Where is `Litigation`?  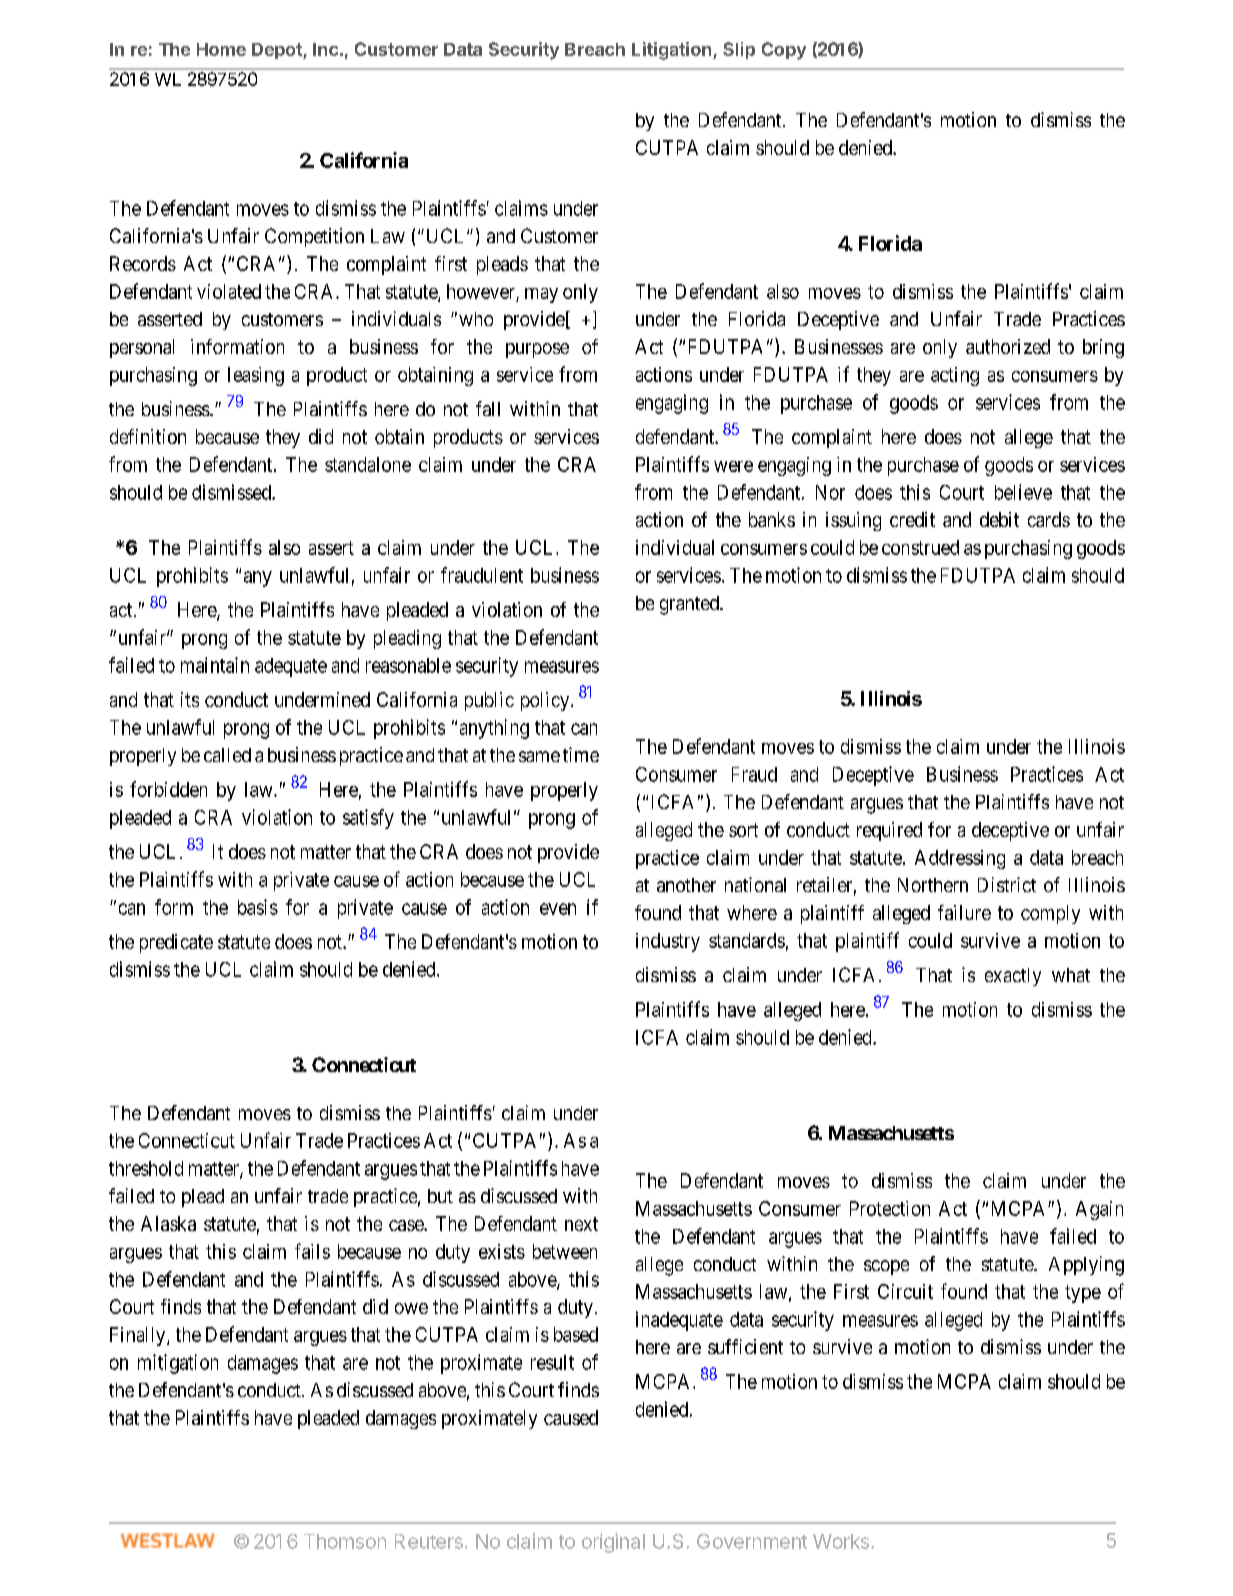 Litigation is located at coordinates (673, 51).
